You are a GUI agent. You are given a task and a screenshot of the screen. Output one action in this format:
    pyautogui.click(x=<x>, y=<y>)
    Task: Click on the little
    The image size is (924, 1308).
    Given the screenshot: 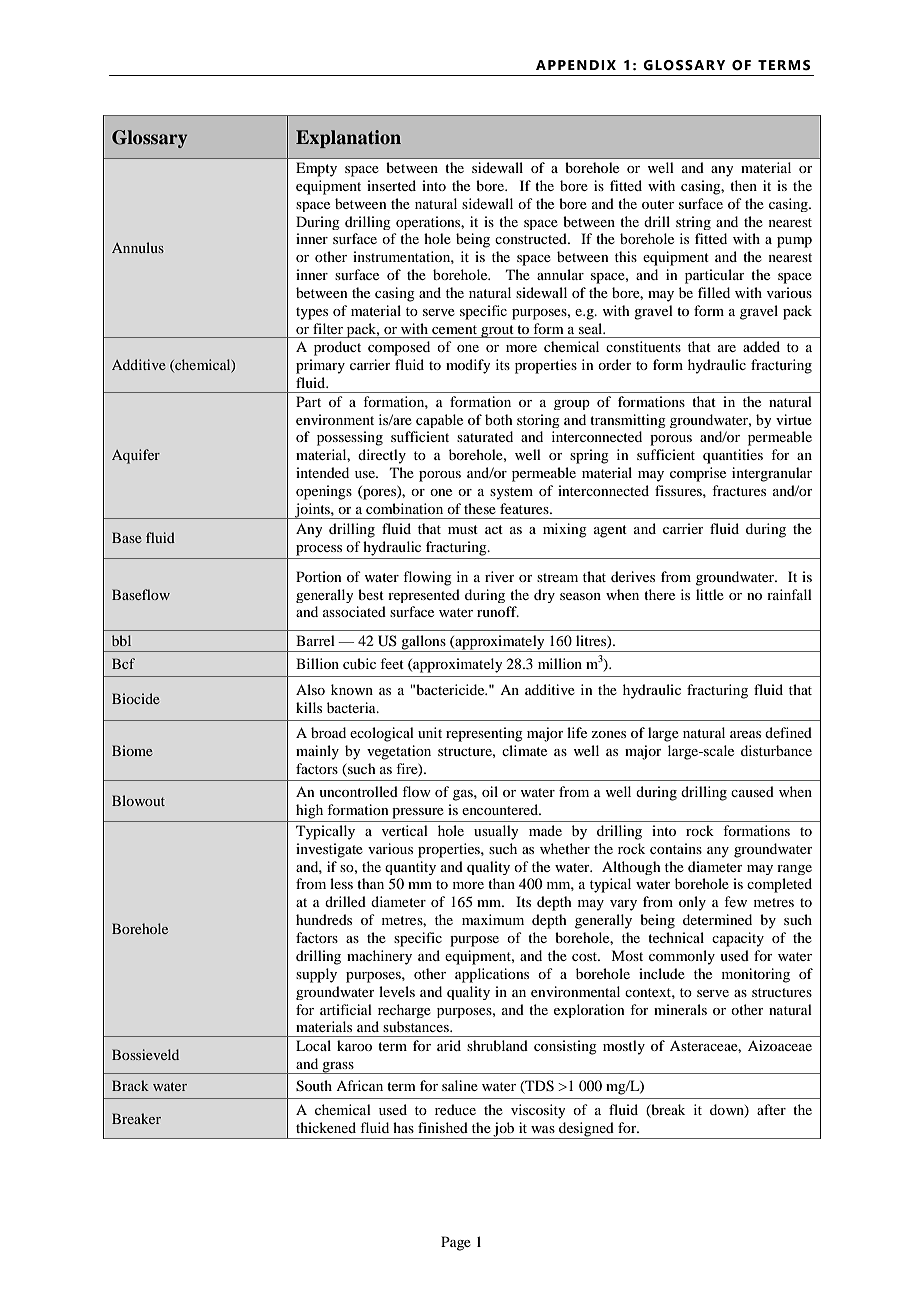 What is the action you would take?
    pyautogui.click(x=710, y=594)
